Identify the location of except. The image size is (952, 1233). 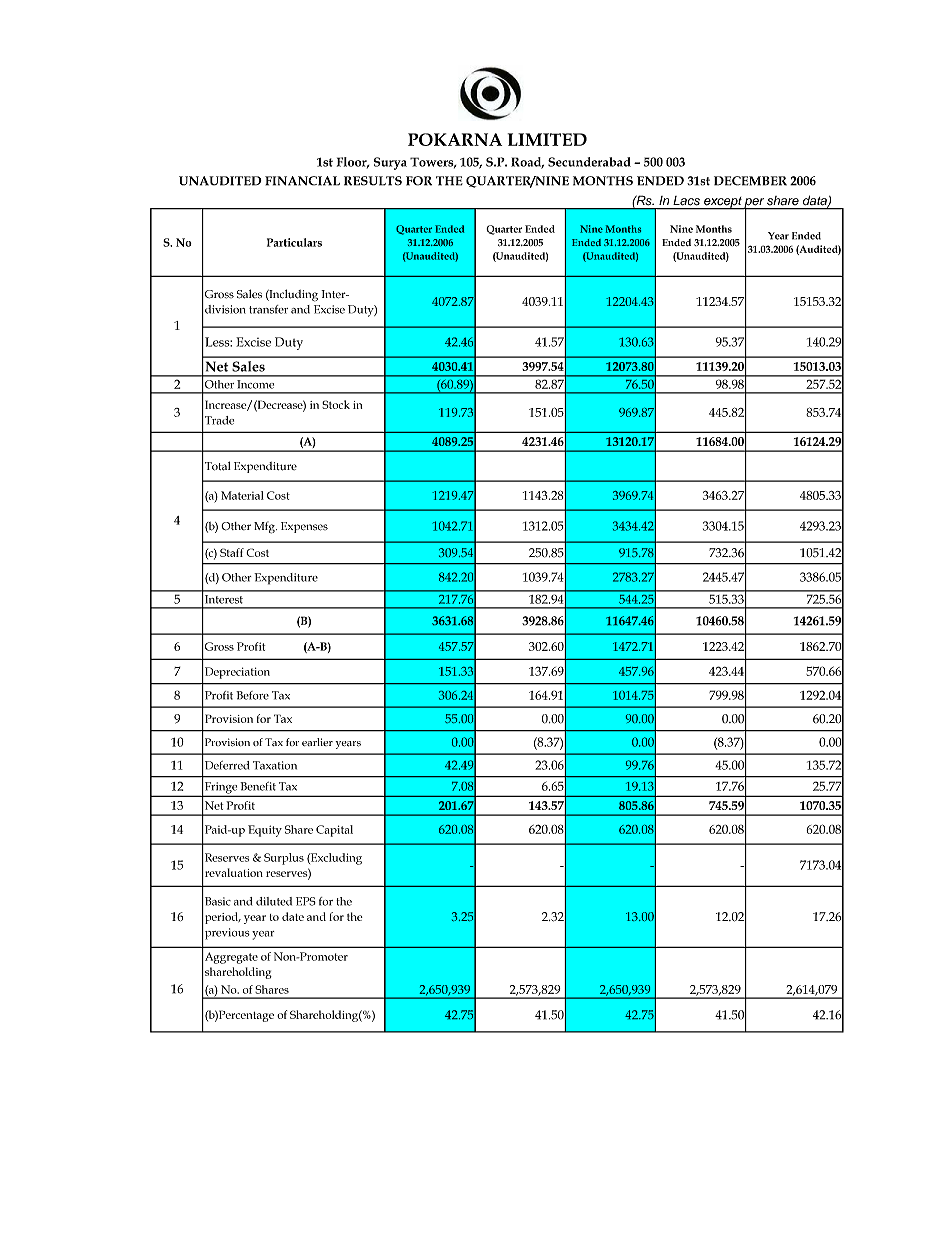
(723, 203).
